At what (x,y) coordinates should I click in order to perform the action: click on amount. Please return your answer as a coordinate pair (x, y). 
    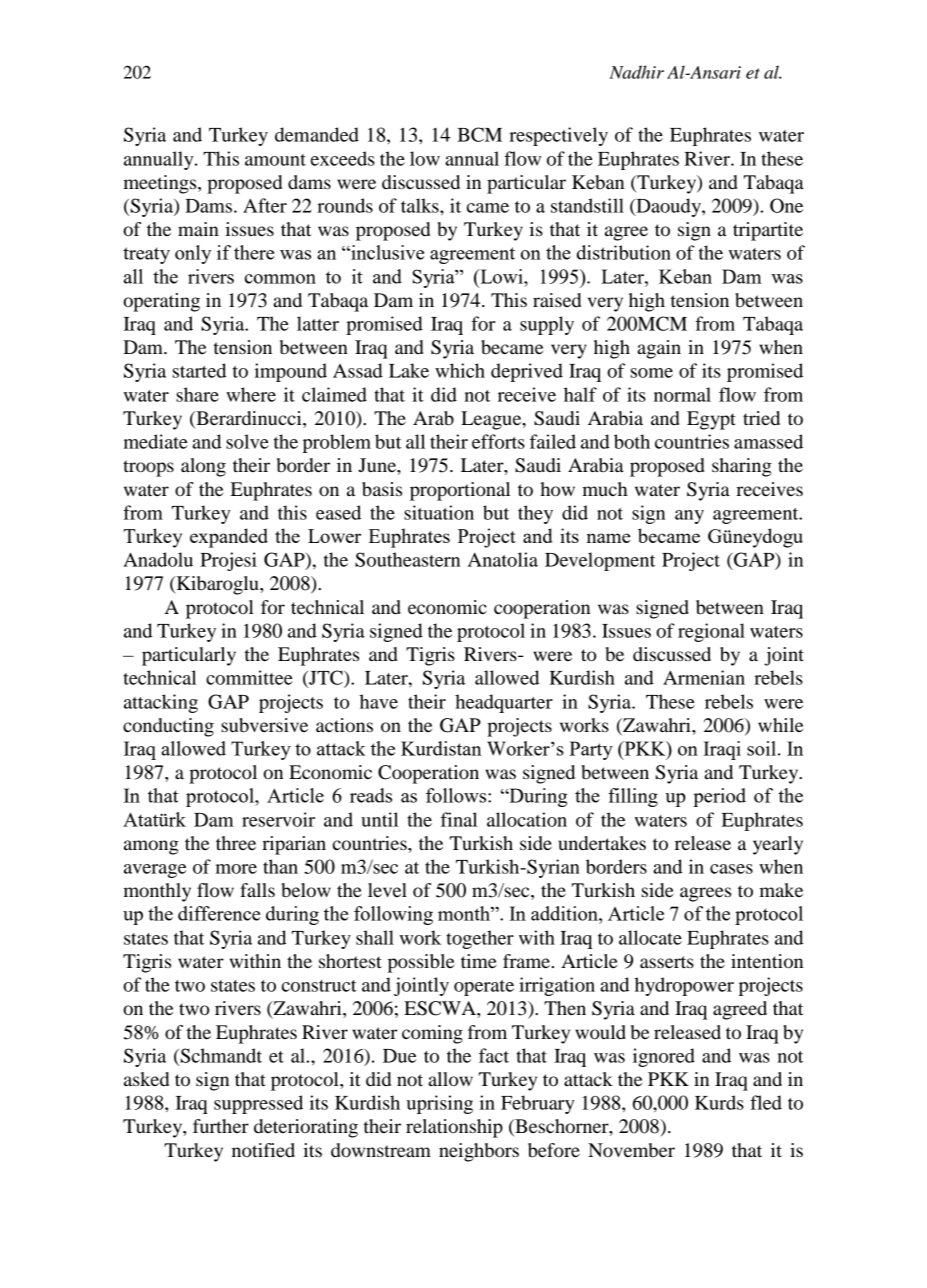
    Looking at the image, I should click on (275, 160).
